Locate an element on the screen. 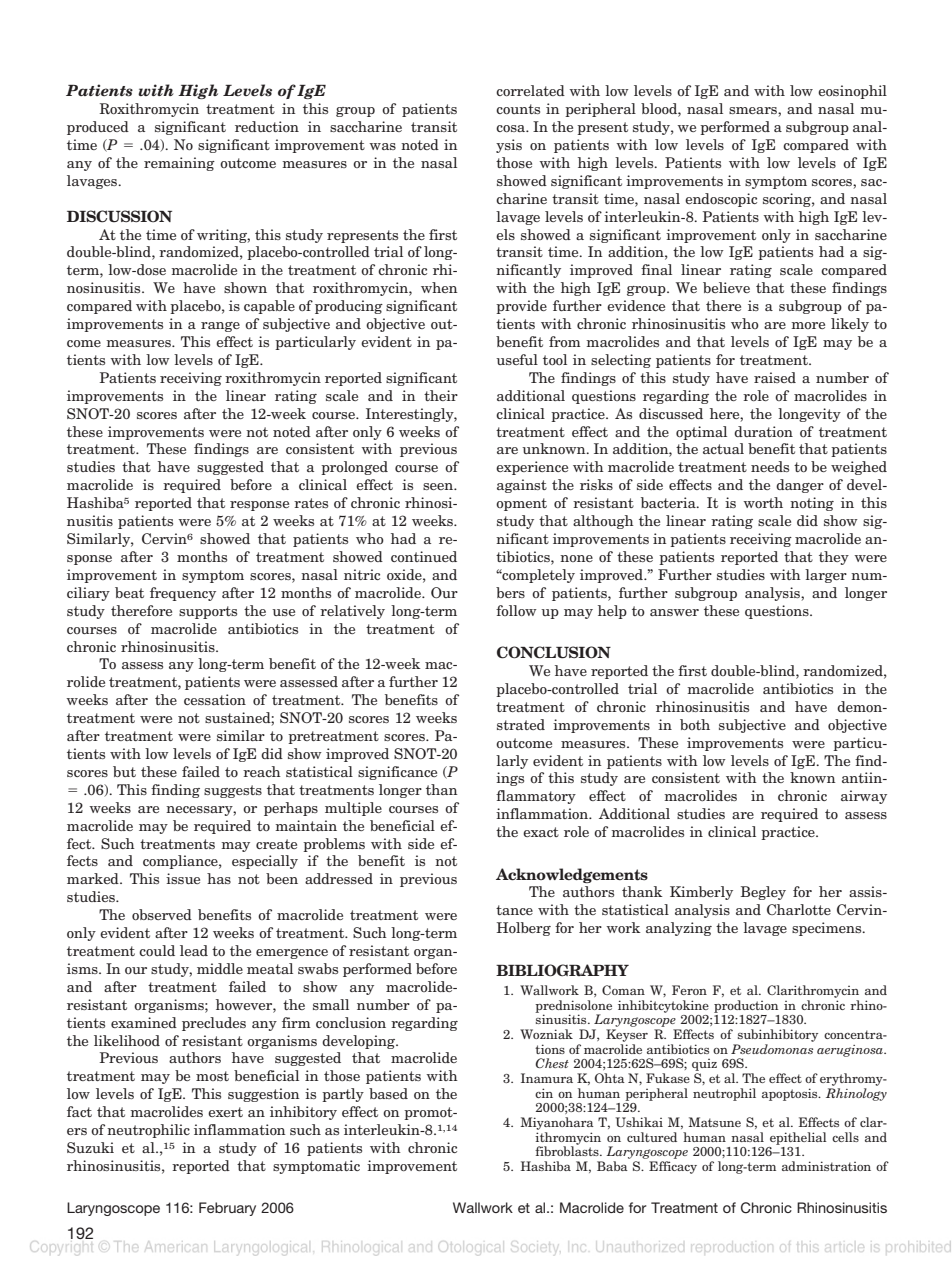 The width and height of the screenshot is (952, 1275). issue is located at coordinates (183, 878).
